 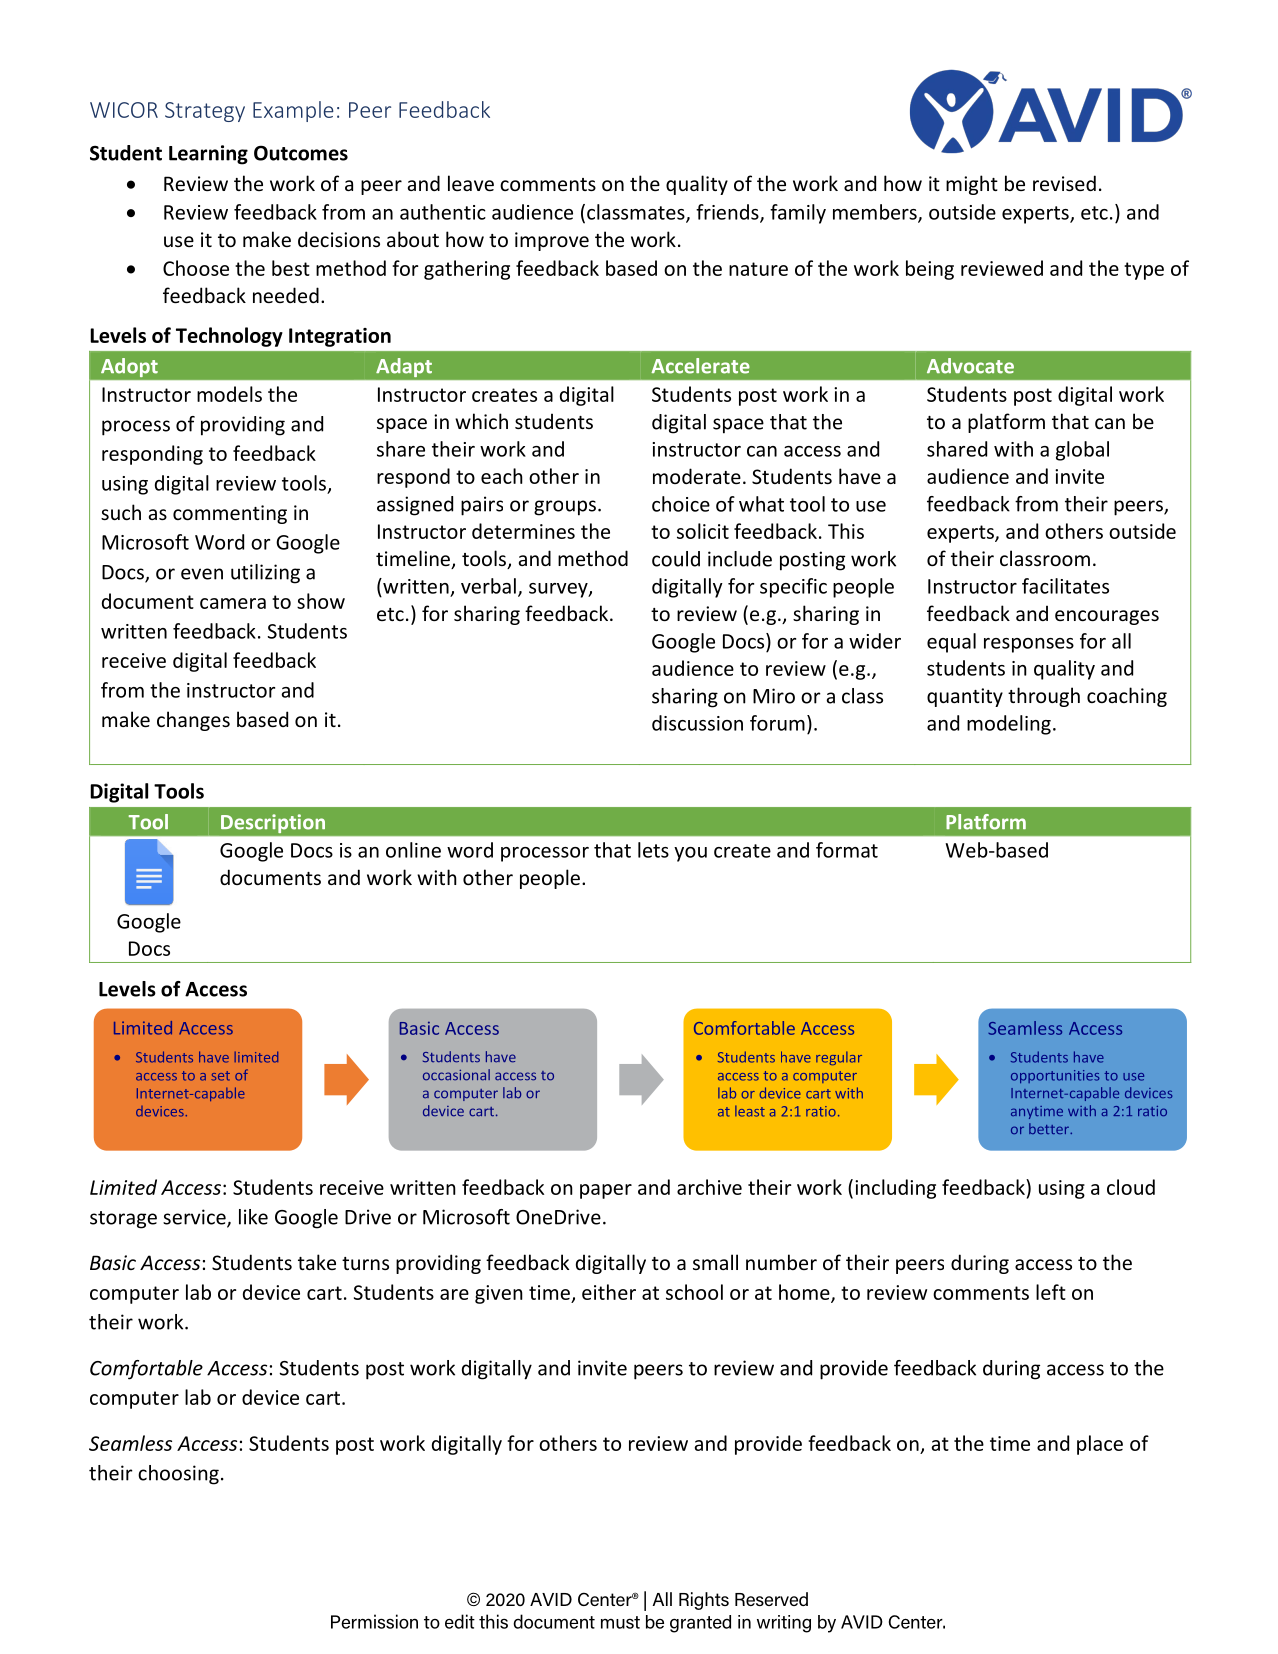 I want to click on opportunities, so click(x=1055, y=1076).
